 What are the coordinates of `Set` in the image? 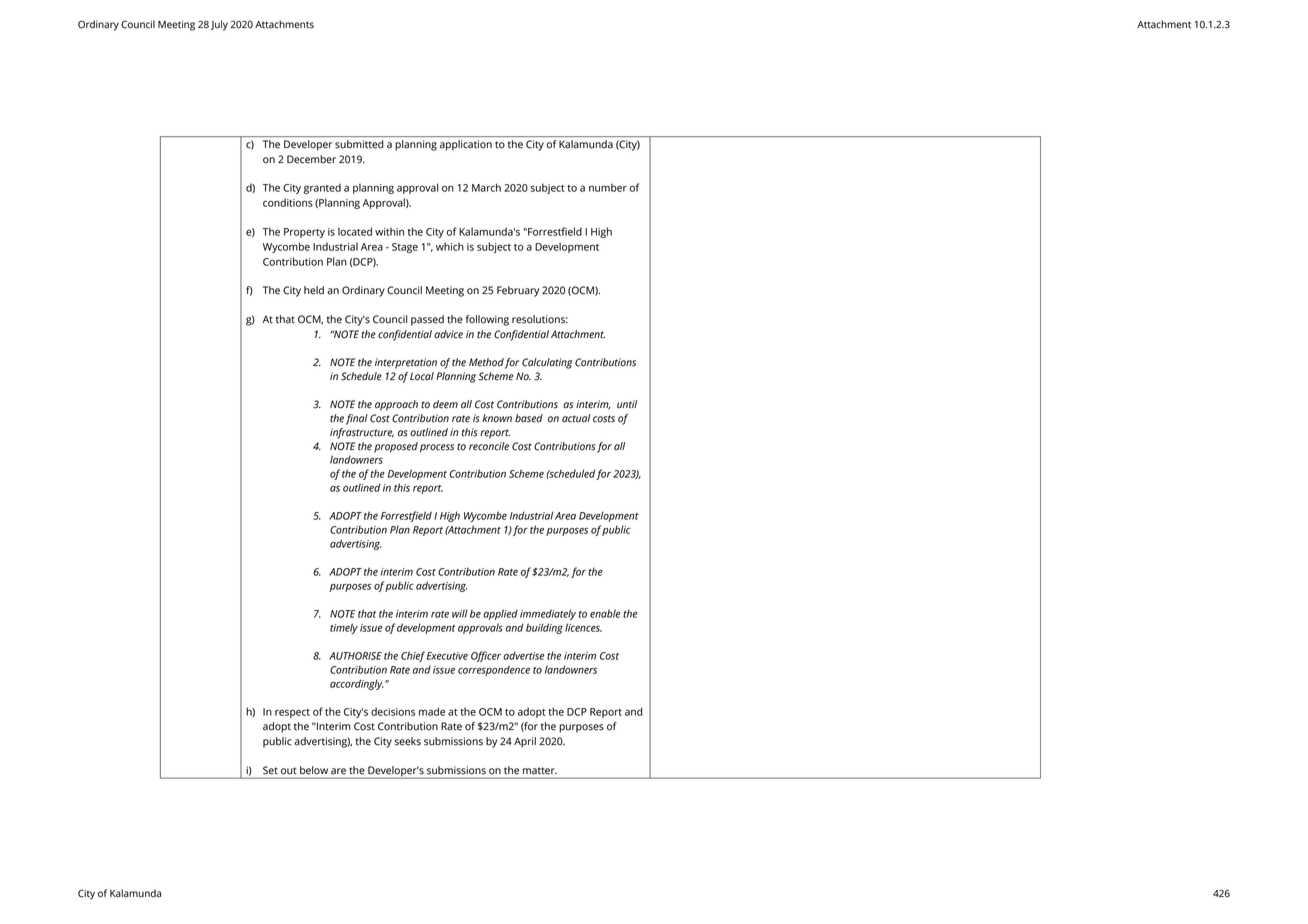 It's located at (270, 770).
